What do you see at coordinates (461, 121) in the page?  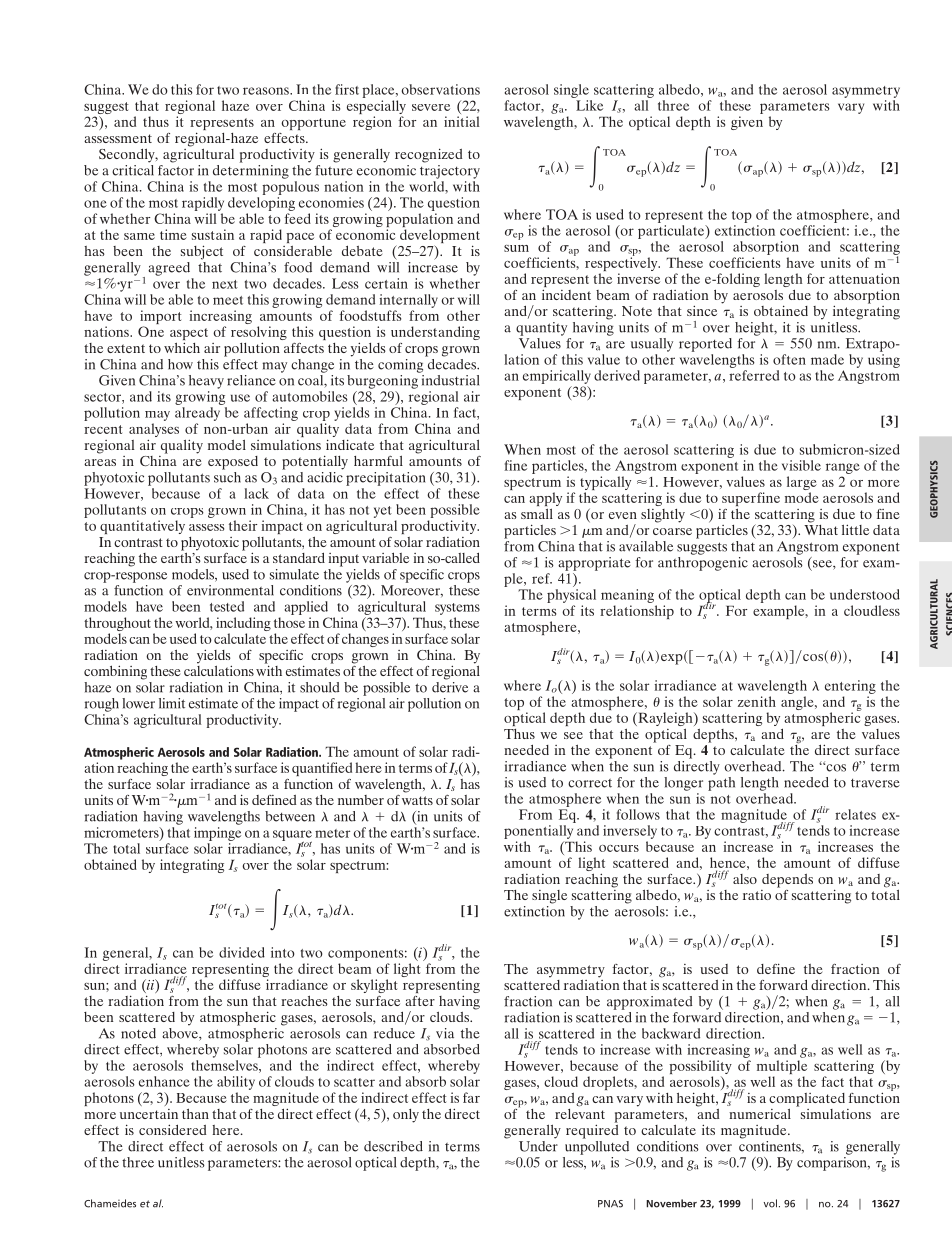 I see `initial` at bounding box center [461, 121].
